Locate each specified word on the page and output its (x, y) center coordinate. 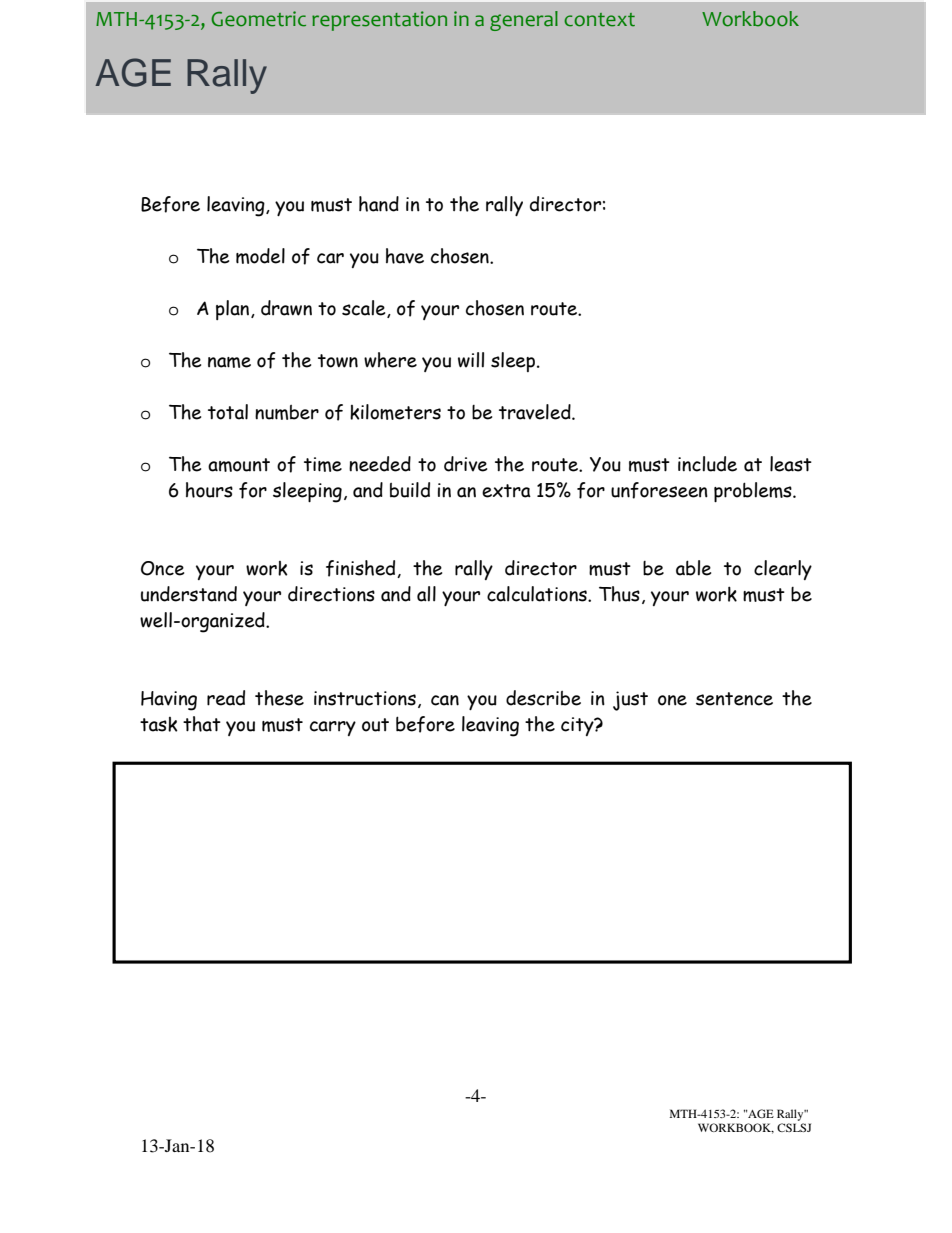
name (229, 362)
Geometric (258, 19)
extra (506, 491)
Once (162, 568)
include (707, 464)
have (405, 256)
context (599, 20)
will (471, 360)
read (226, 698)
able (693, 568)
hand (379, 204)
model (260, 256)
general (524, 21)
